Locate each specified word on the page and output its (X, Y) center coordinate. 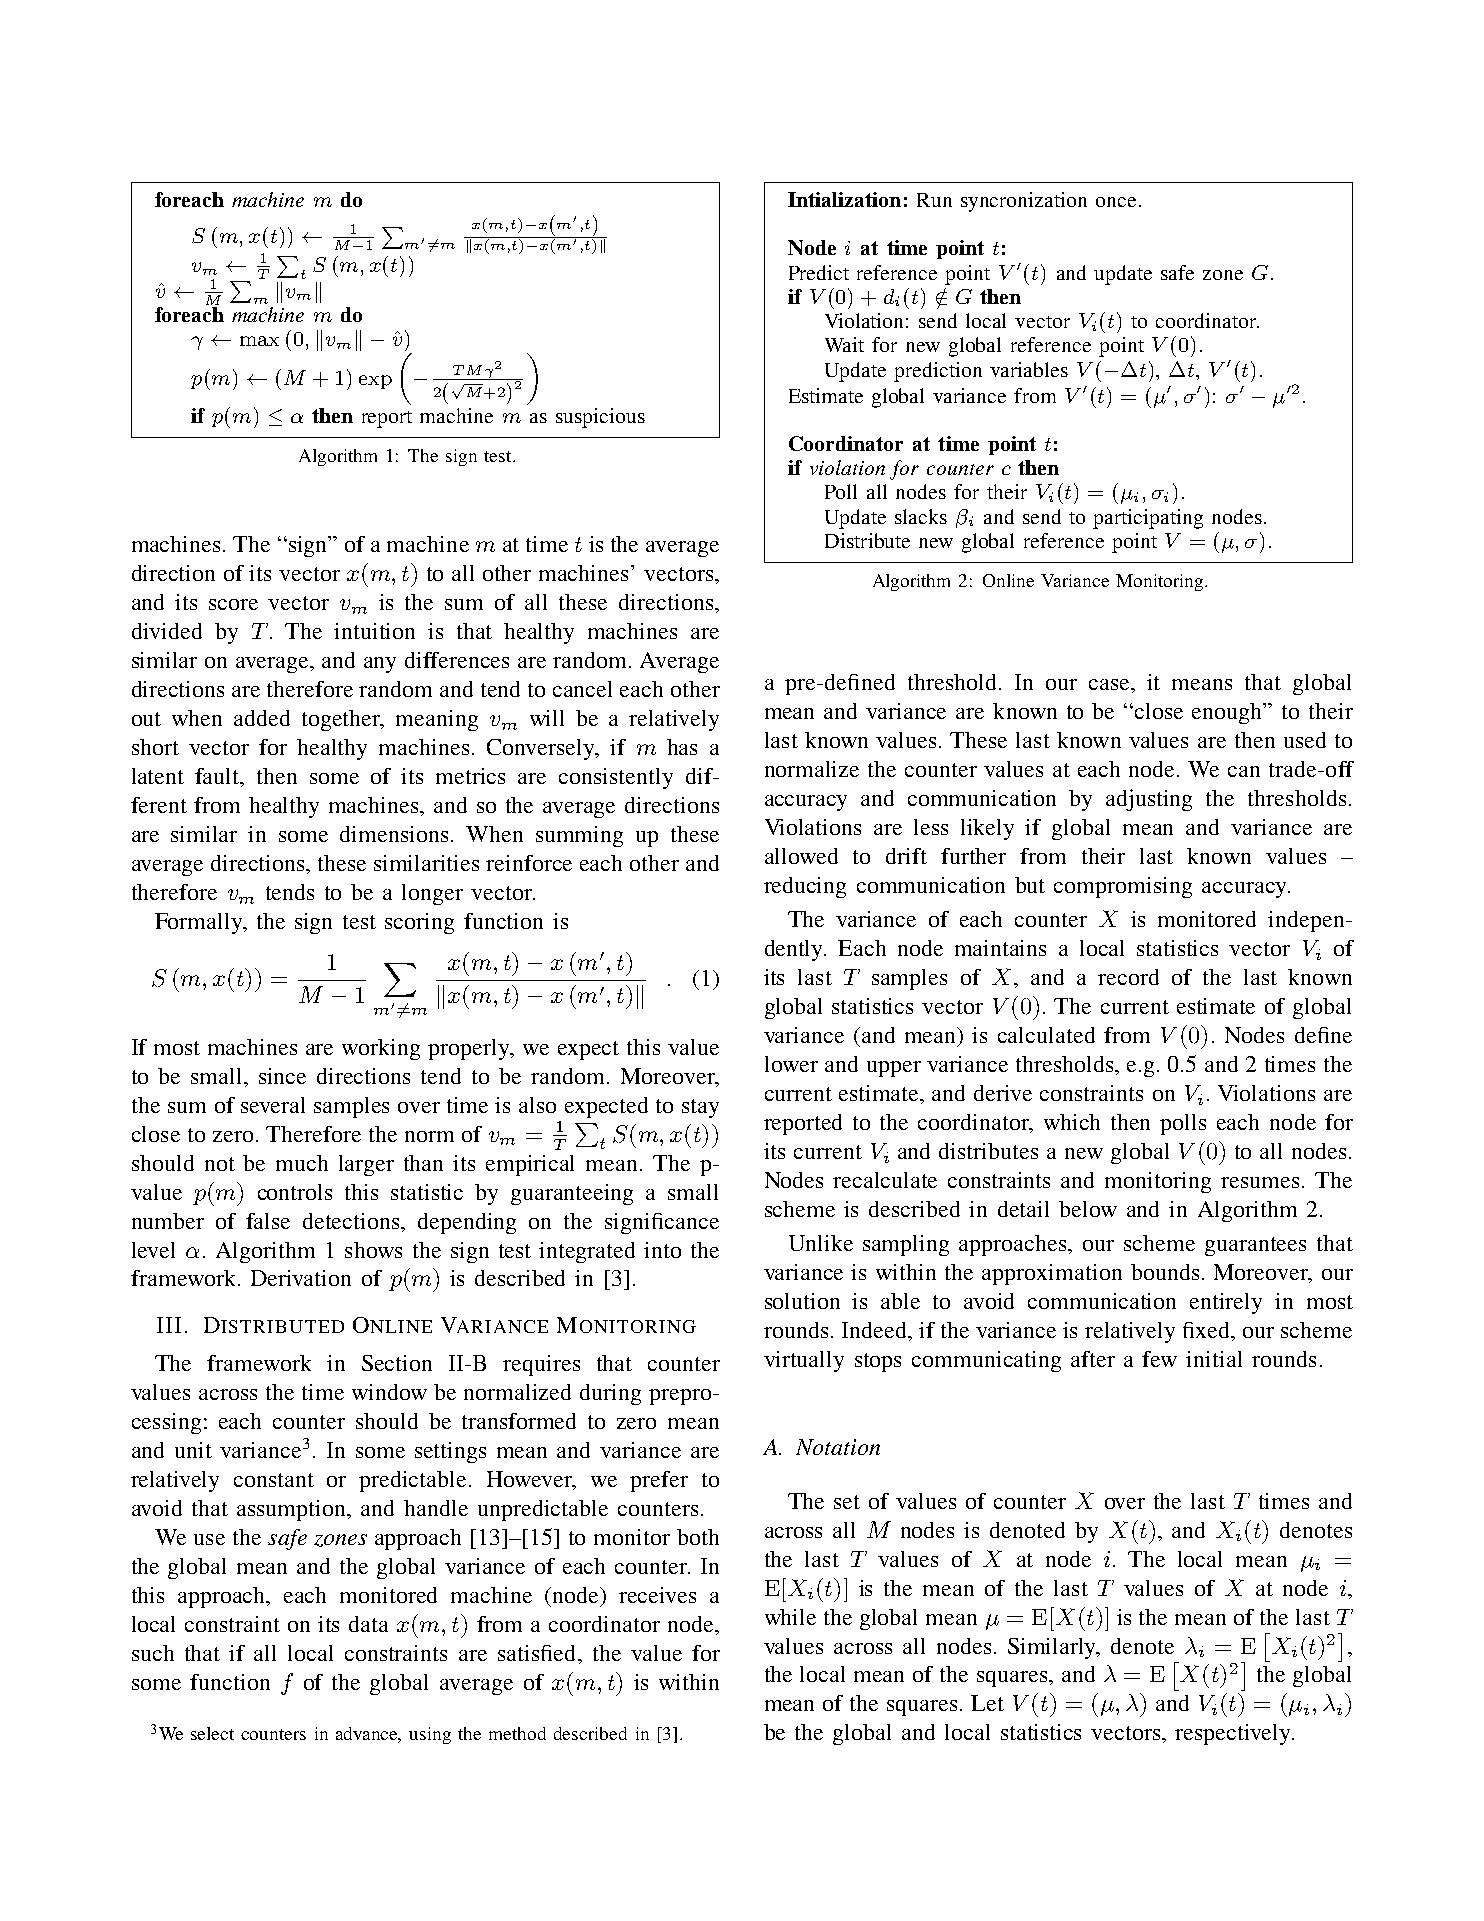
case (1110, 684)
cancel (582, 689)
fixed (1207, 1330)
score (233, 604)
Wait (844, 344)
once (1116, 202)
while (790, 1617)
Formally (200, 923)
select (212, 1733)
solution (802, 1301)
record (1128, 977)
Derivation (301, 1278)
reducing (805, 887)
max (259, 341)
